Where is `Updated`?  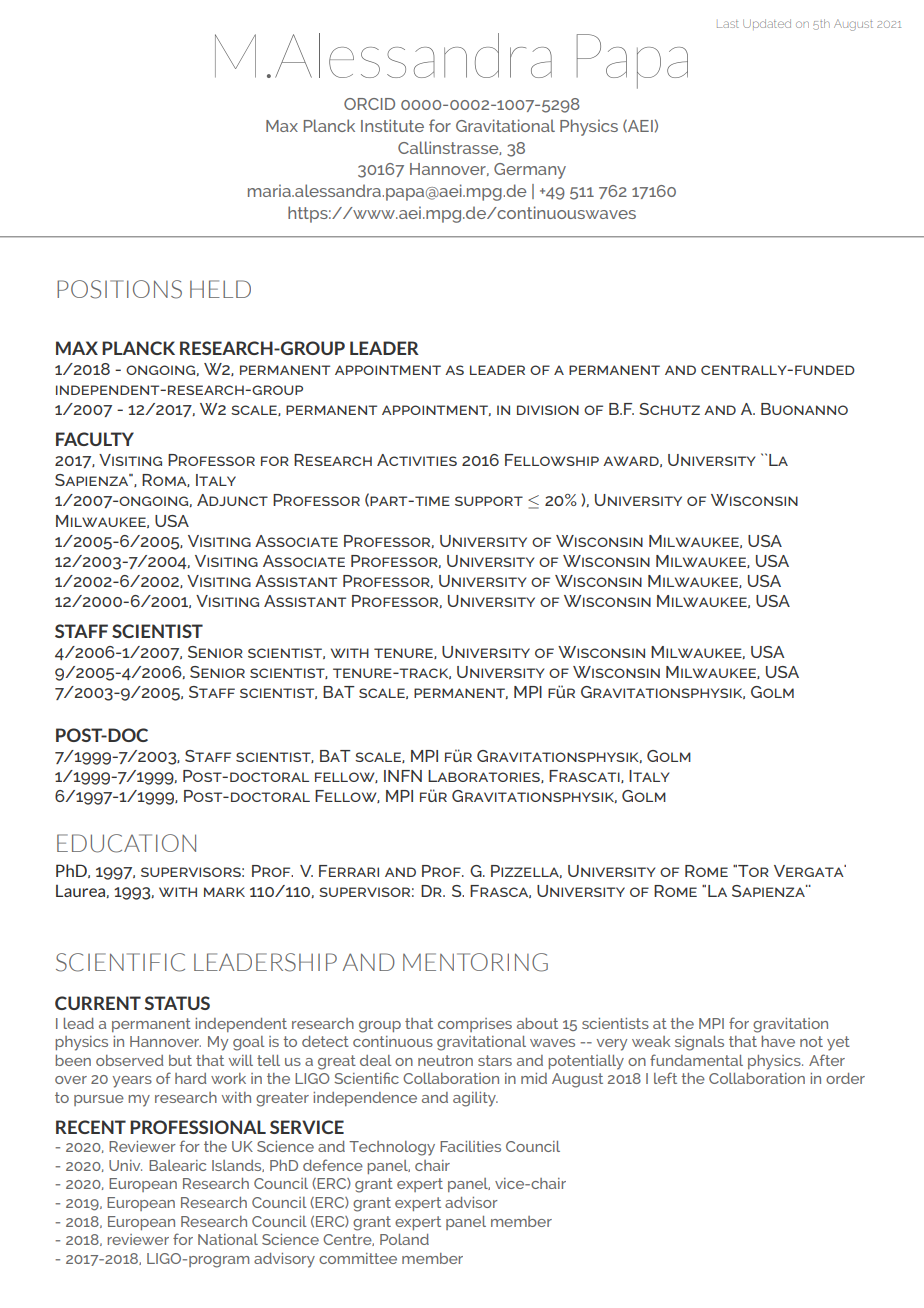 Updated is located at coordinates (767, 24).
